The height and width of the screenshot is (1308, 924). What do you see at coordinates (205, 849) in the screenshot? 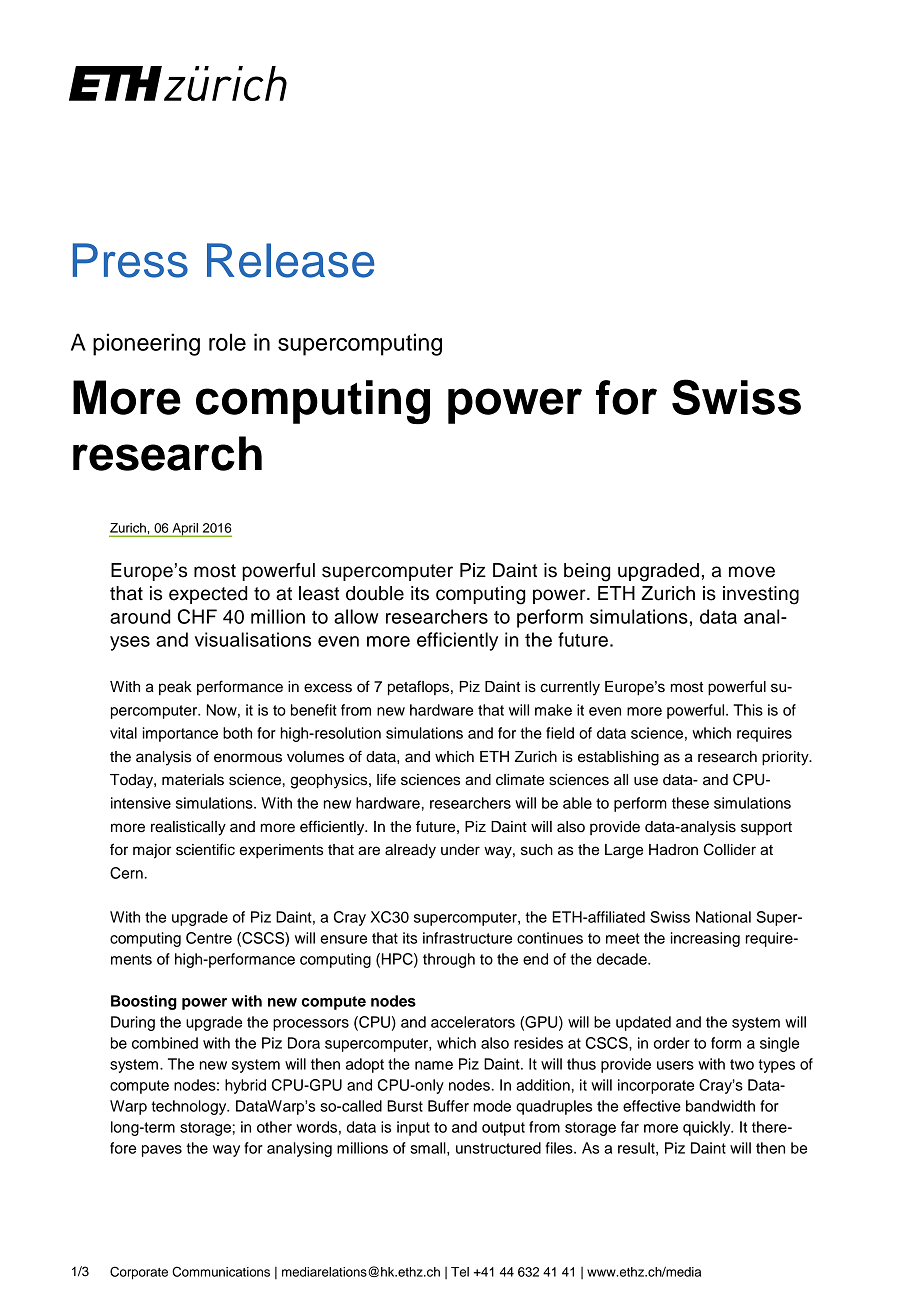
I see `scientific` at bounding box center [205, 849].
